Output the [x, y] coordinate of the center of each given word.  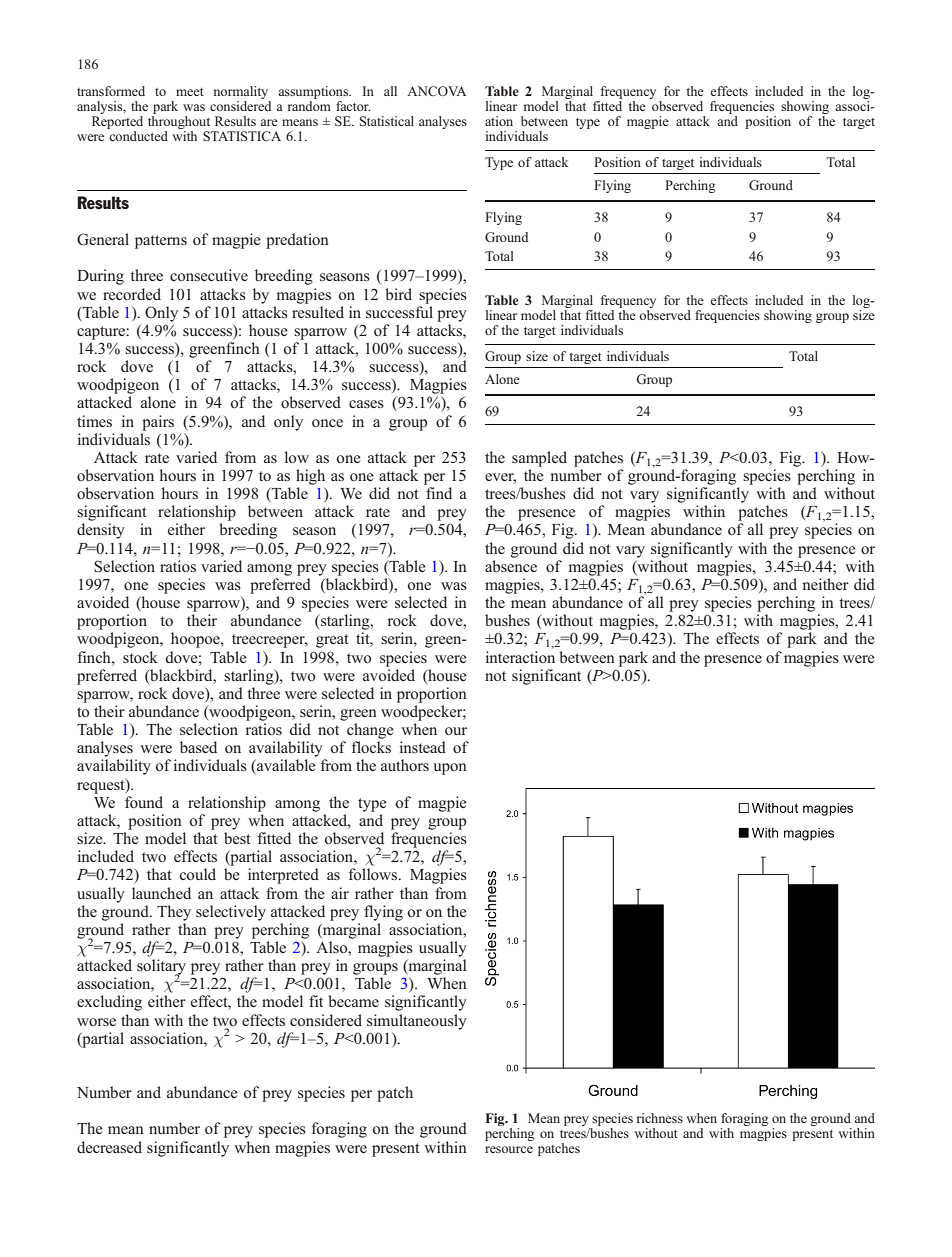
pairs [158, 423]
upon [450, 769]
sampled [539, 459]
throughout [180, 124]
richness [660, 1118]
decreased [109, 1147]
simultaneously [417, 1022]
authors [405, 765]
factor [353, 106]
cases [366, 404]
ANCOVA [436, 91]
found [144, 802]
